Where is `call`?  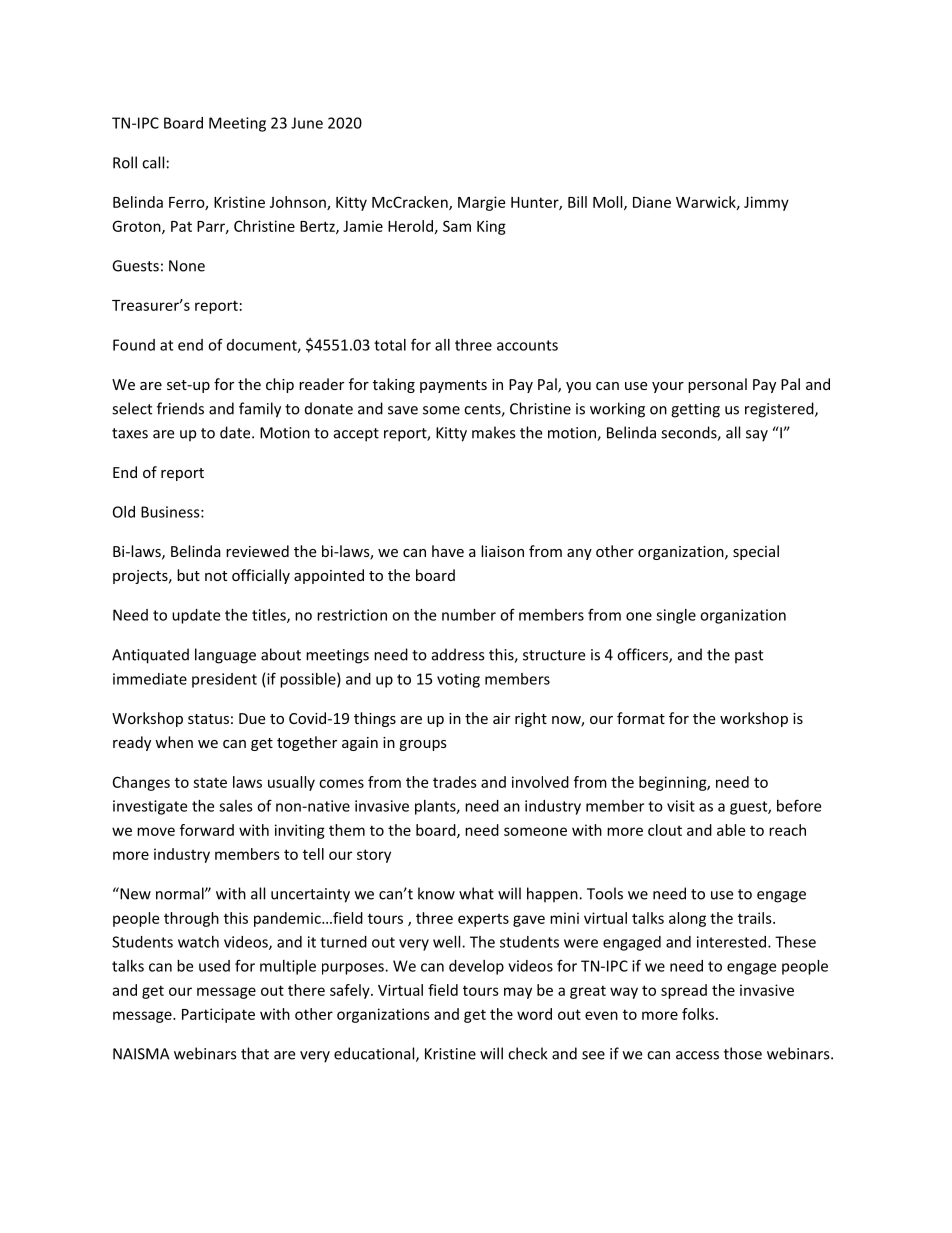
call is located at coordinates (153, 162).
